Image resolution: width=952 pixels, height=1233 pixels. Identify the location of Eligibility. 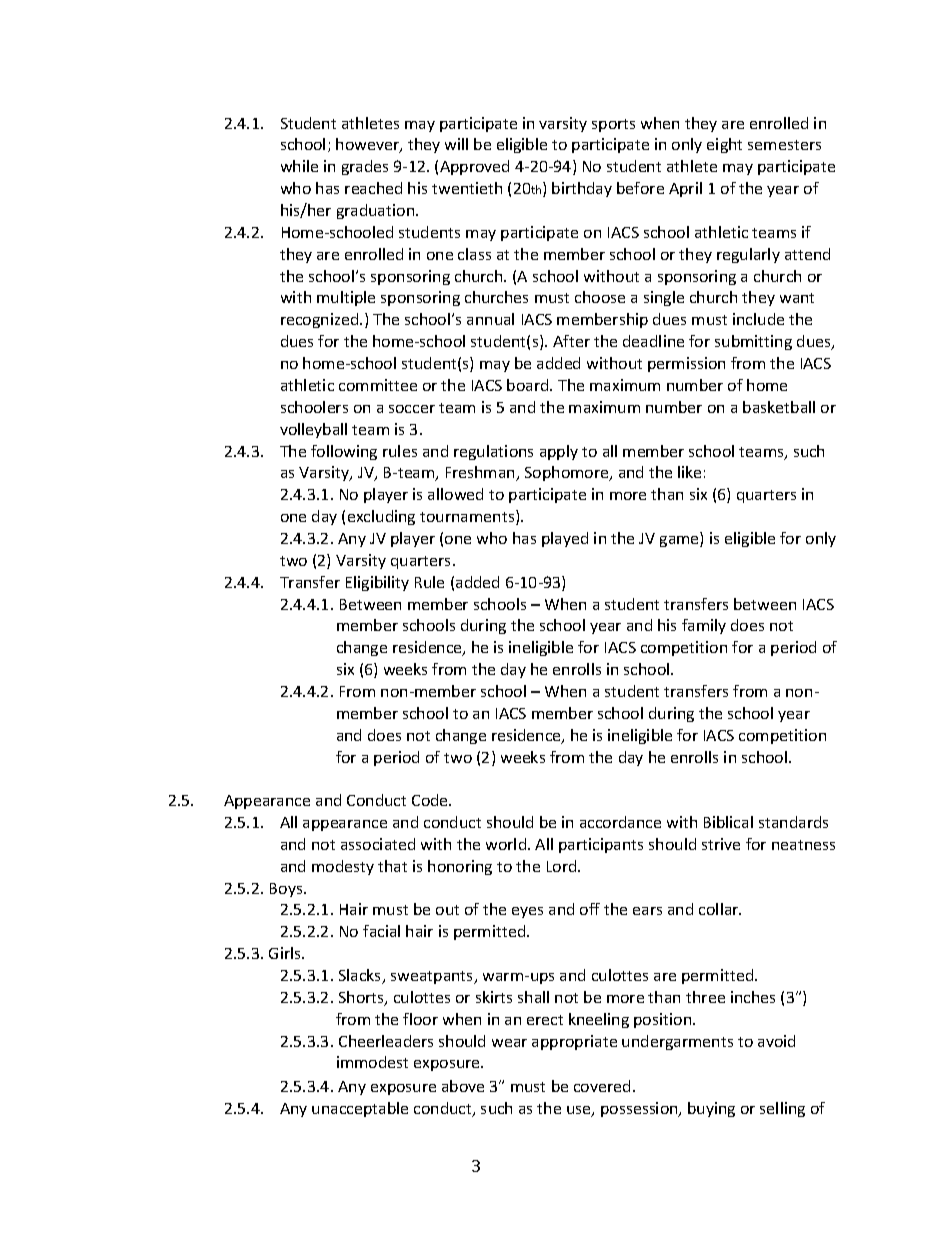
(377, 583).
